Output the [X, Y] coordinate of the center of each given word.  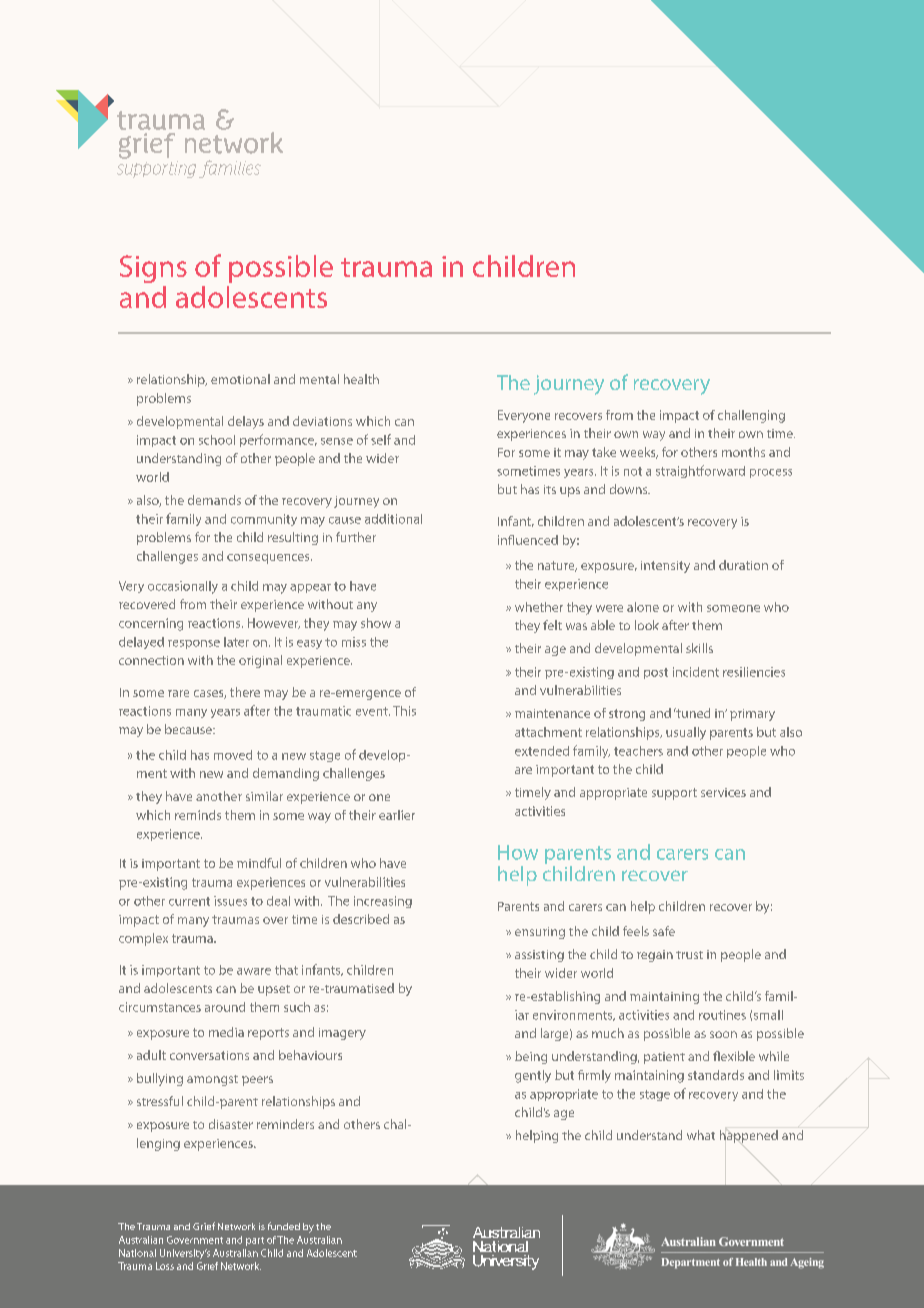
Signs [153, 269]
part [255, 1241]
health [361, 379]
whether [539, 607]
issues [230, 901]
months [743, 452]
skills [699, 648]
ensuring [540, 933]
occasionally [183, 587]
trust [689, 955]
